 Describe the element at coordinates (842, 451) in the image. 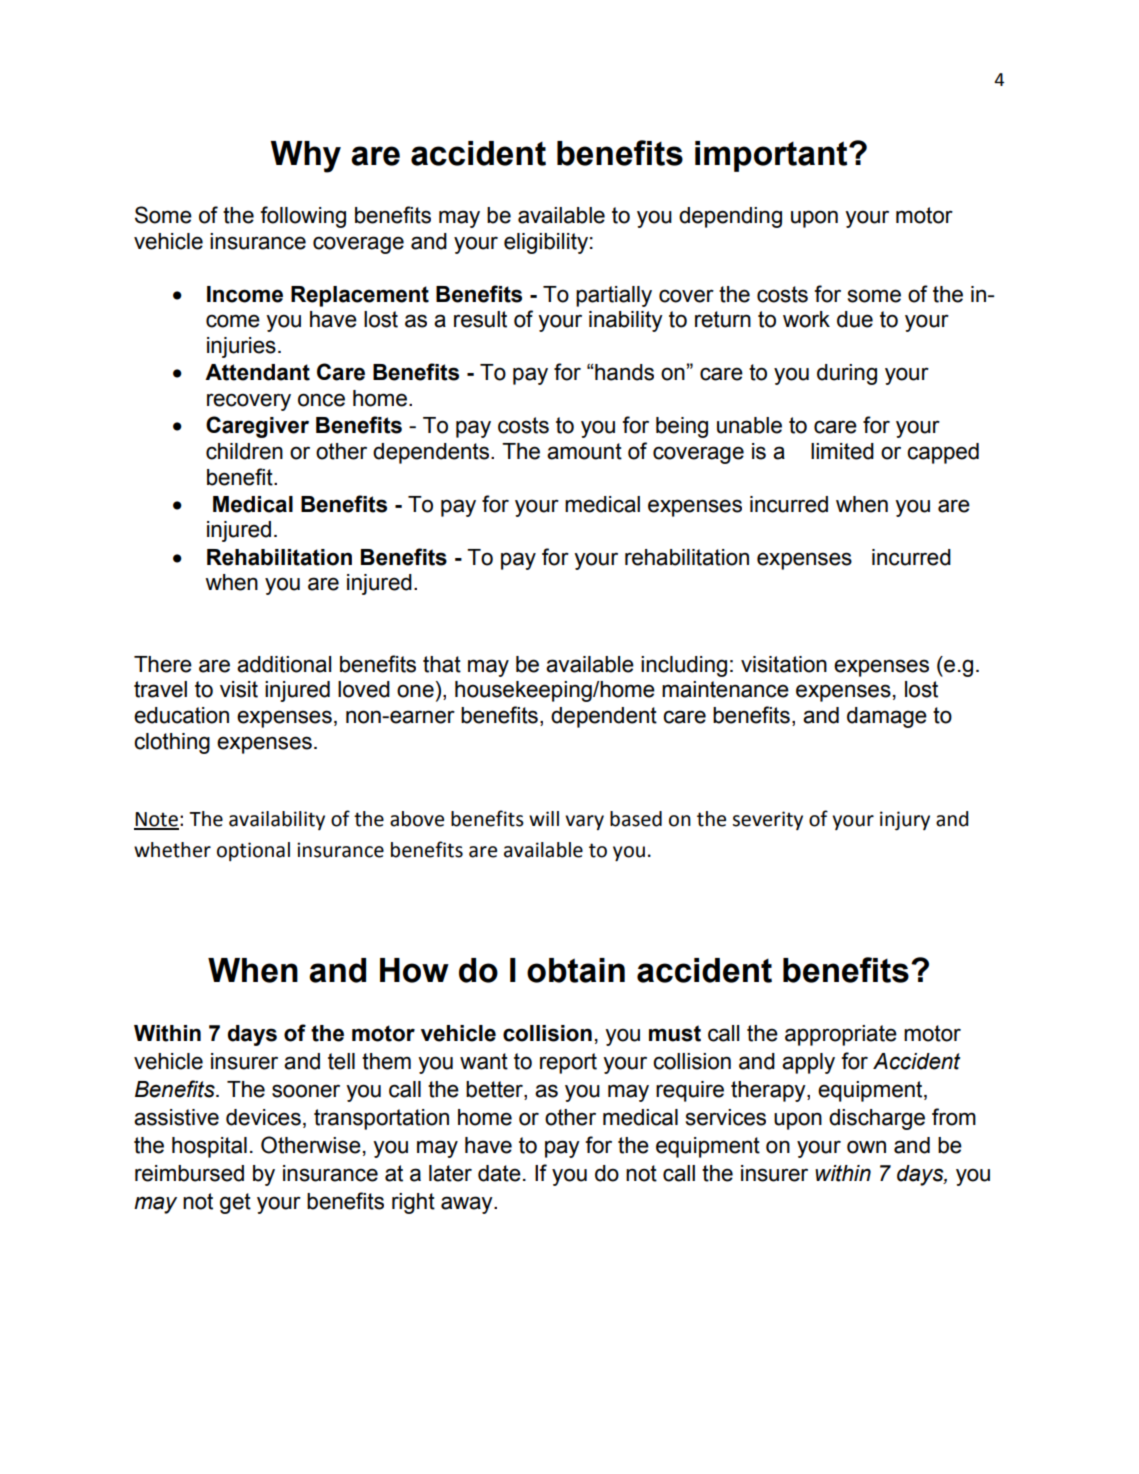

I see `limited` at that location.
